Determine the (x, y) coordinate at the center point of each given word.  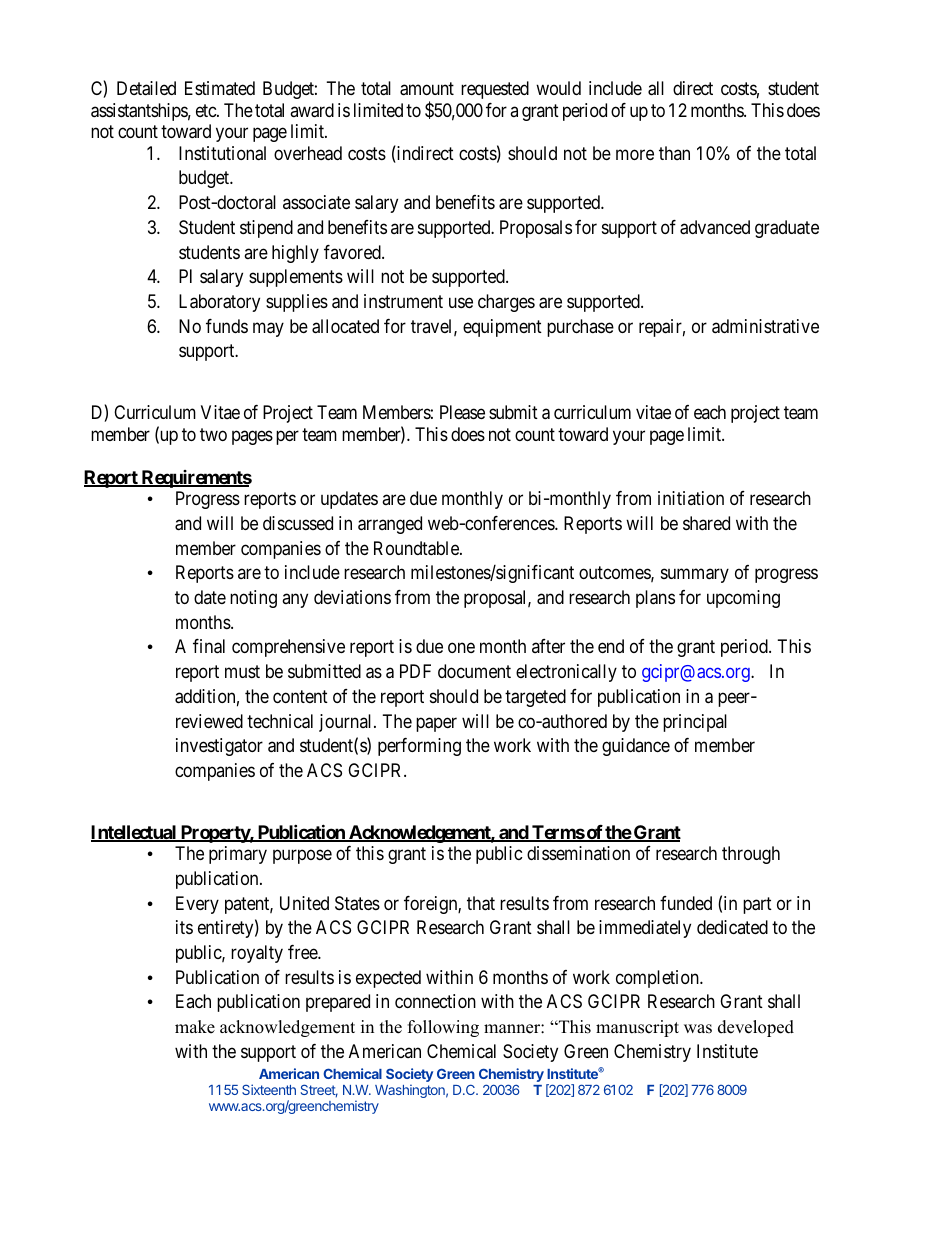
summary (695, 576)
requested (495, 90)
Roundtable (417, 548)
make (195, 1027)
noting (253, 599)
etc (207, 110)
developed (756, 1028)
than (674, 153)
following (443, 1028)
